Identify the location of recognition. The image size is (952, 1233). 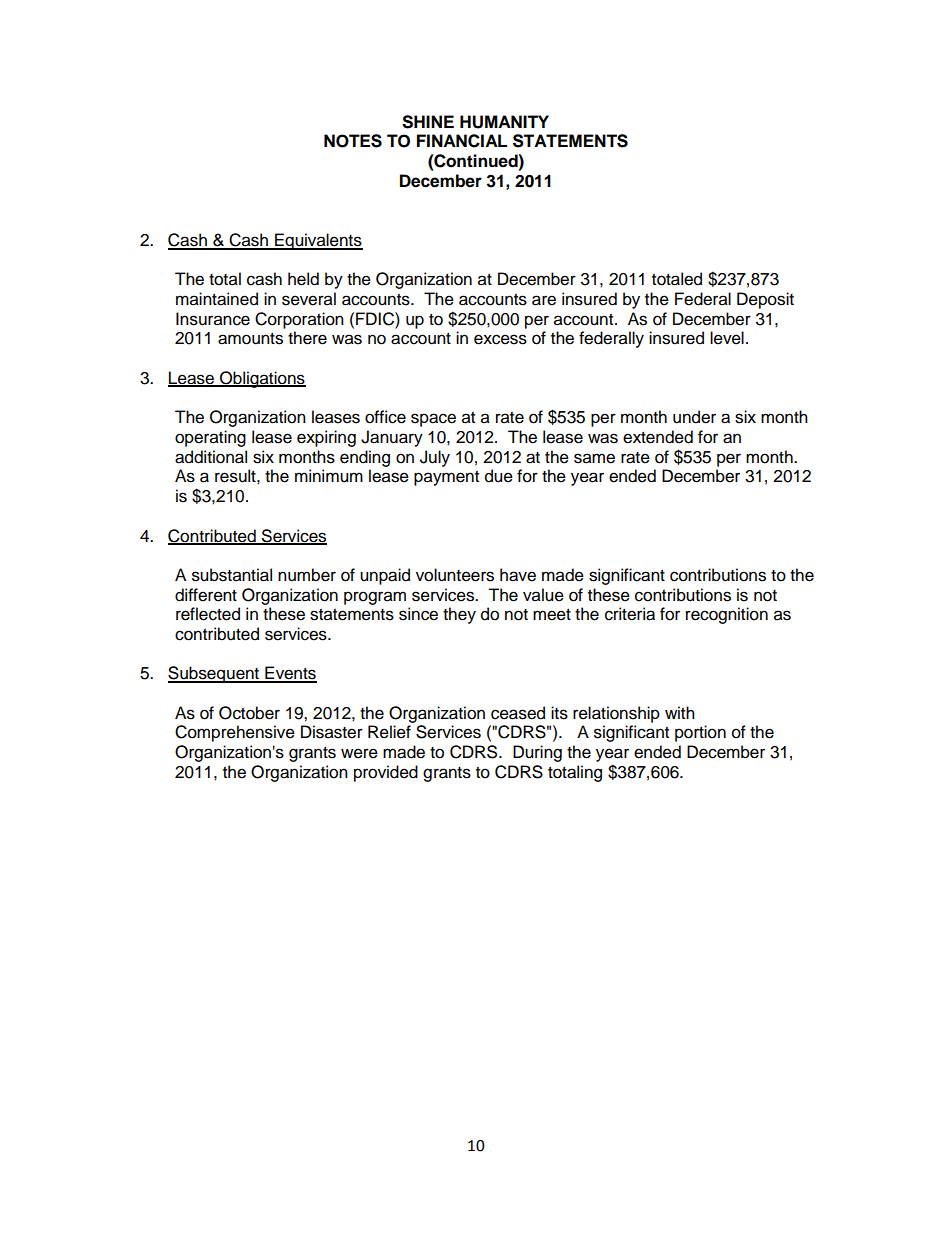
(727, 615).
